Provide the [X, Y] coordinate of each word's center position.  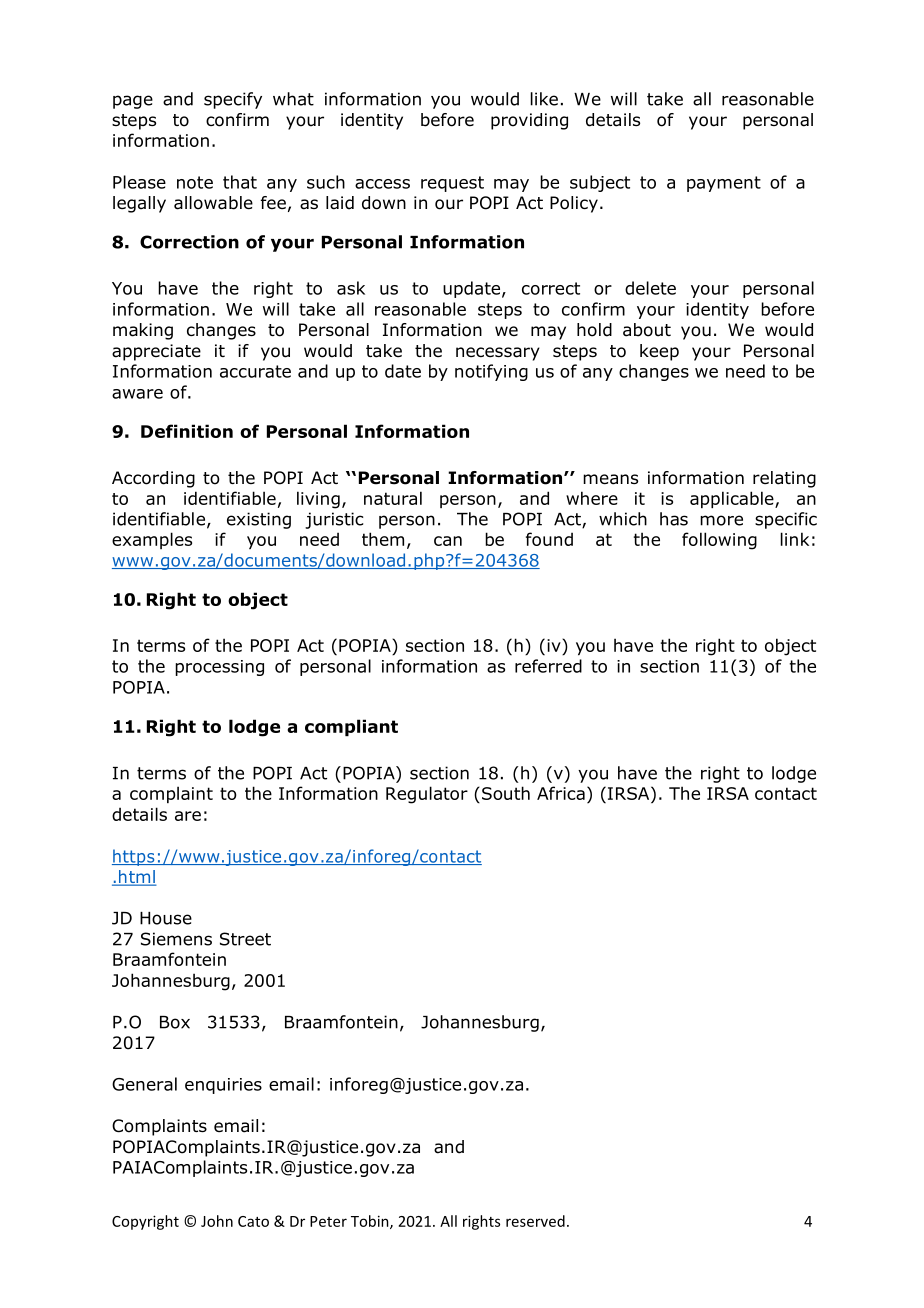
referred [548, 666]
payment [724, 184]
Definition [187, 431]
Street [245, 939]
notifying [491, 372]
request [452, 184]
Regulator [427, 795]
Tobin [371, 1222]
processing [219, 668]
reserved [535, 1221]
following [719, 541]
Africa [561, 793]
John [217, 1221]
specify [233, 100]
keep [659, 352]
